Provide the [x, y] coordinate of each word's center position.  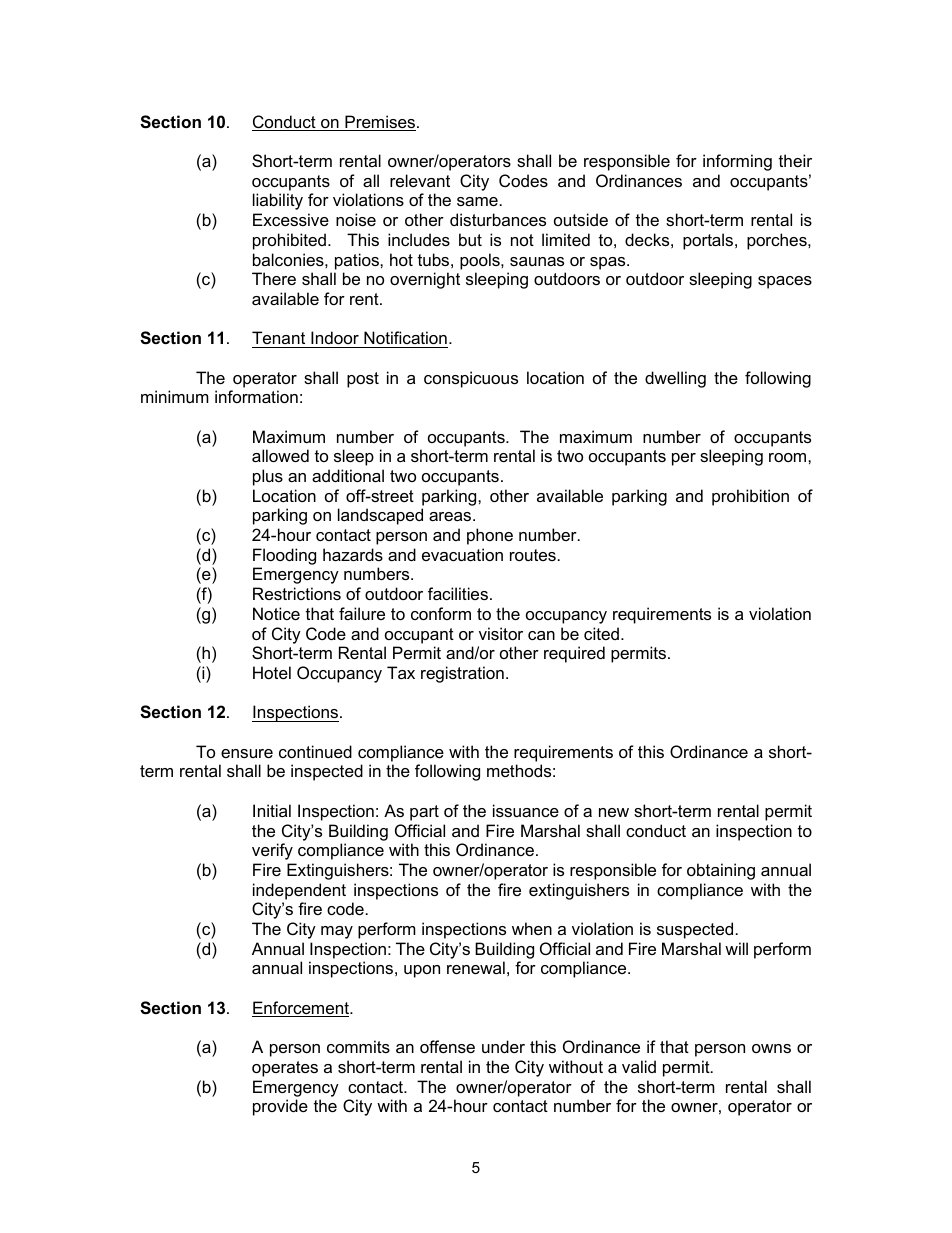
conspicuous [471, 379]
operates [285, 1069]
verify [272, 851]
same [477, 201]
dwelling [675, 379]
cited [601, 633]
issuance [526, 810]
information [256, 396]
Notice [276, 613]
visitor [501, 633]
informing [737, 162]
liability [278, 201]
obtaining [721, 871]
